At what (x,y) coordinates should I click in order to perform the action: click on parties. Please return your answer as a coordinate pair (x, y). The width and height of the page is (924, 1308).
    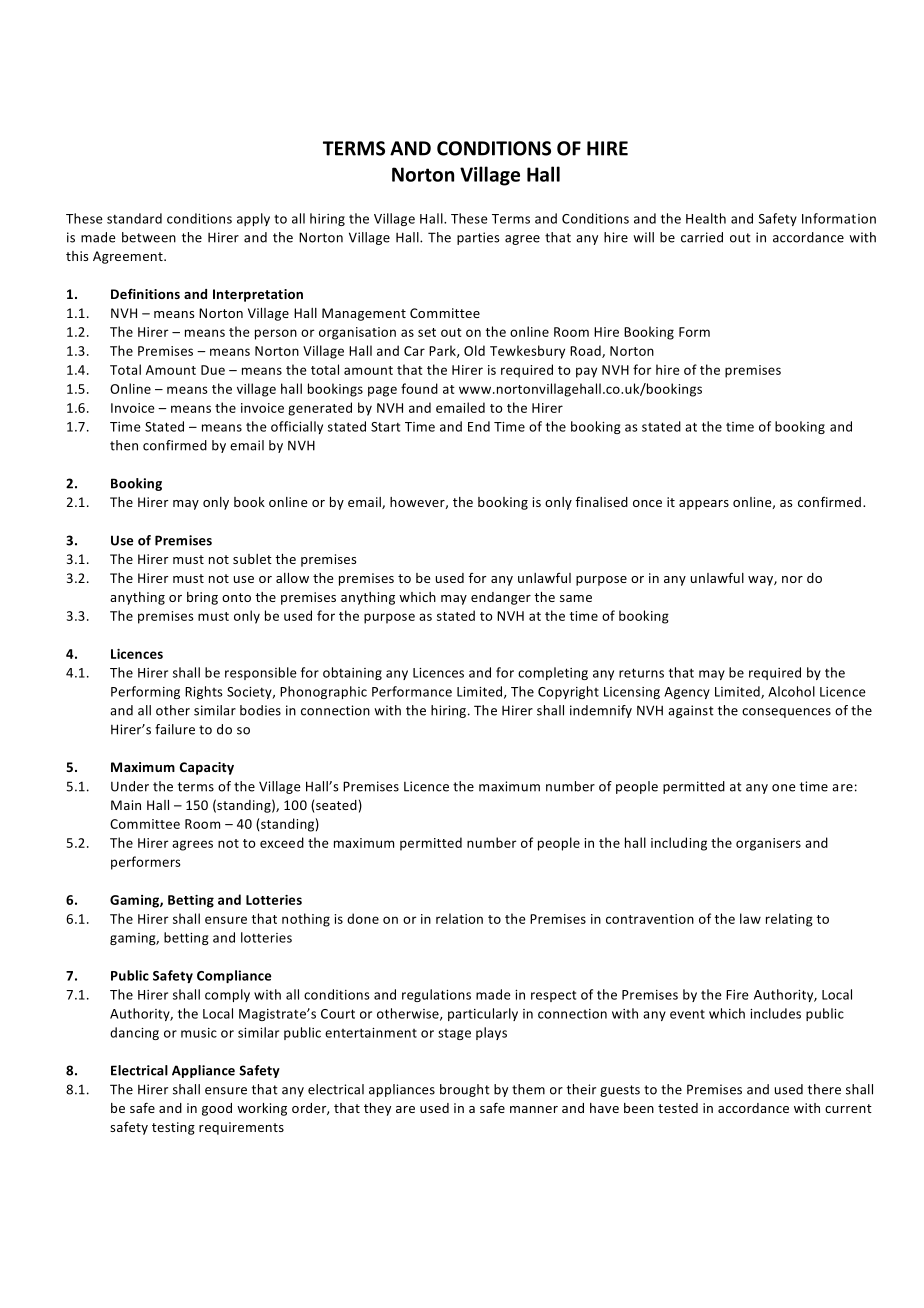
    Looking at the image, I should click on (478, 238).
